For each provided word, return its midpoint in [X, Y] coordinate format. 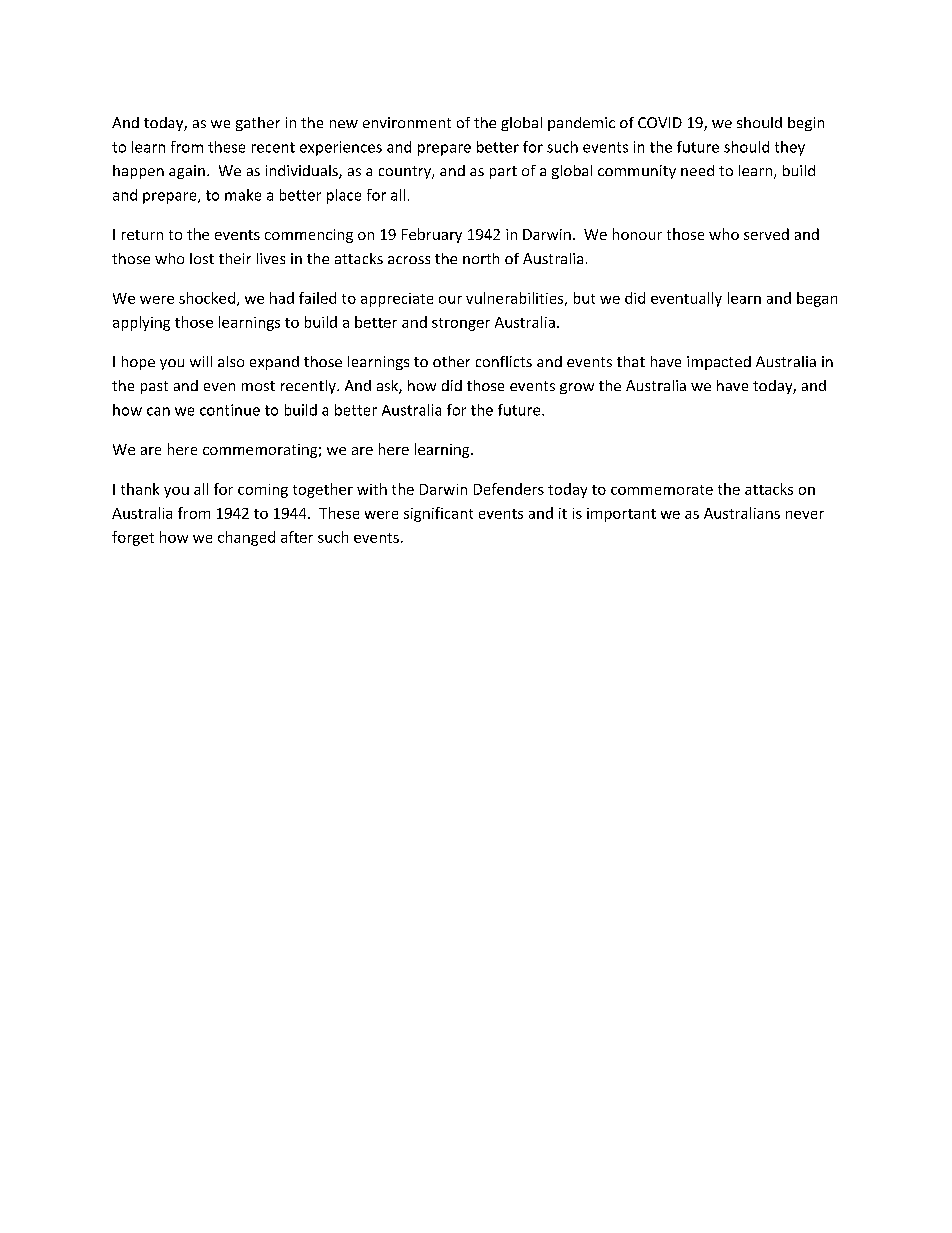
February [432, 235]
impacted [719, 363]
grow [577, 388]
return [142, 235]
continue [230, 410]
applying [141, 323]
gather [258, 124]
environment [407, 122]
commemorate [662, 490]
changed [246, 538]
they [790, 148]
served [766, 234]
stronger [461, 324]
